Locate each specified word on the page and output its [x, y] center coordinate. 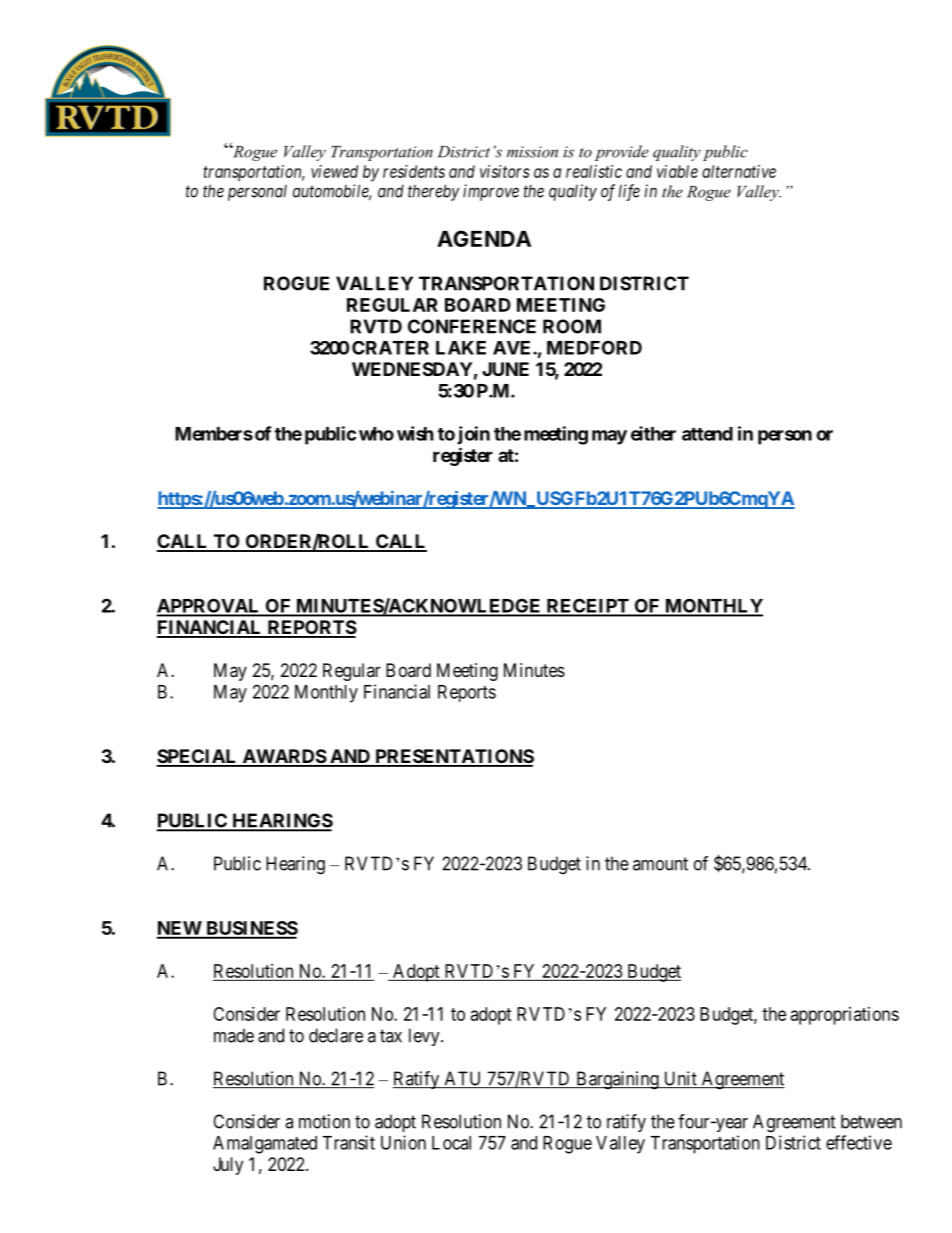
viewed [334, 171]
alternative [739, 171]
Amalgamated [265, 1145]
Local [451, 1143]
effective [859, 1142]
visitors [505, 171]
